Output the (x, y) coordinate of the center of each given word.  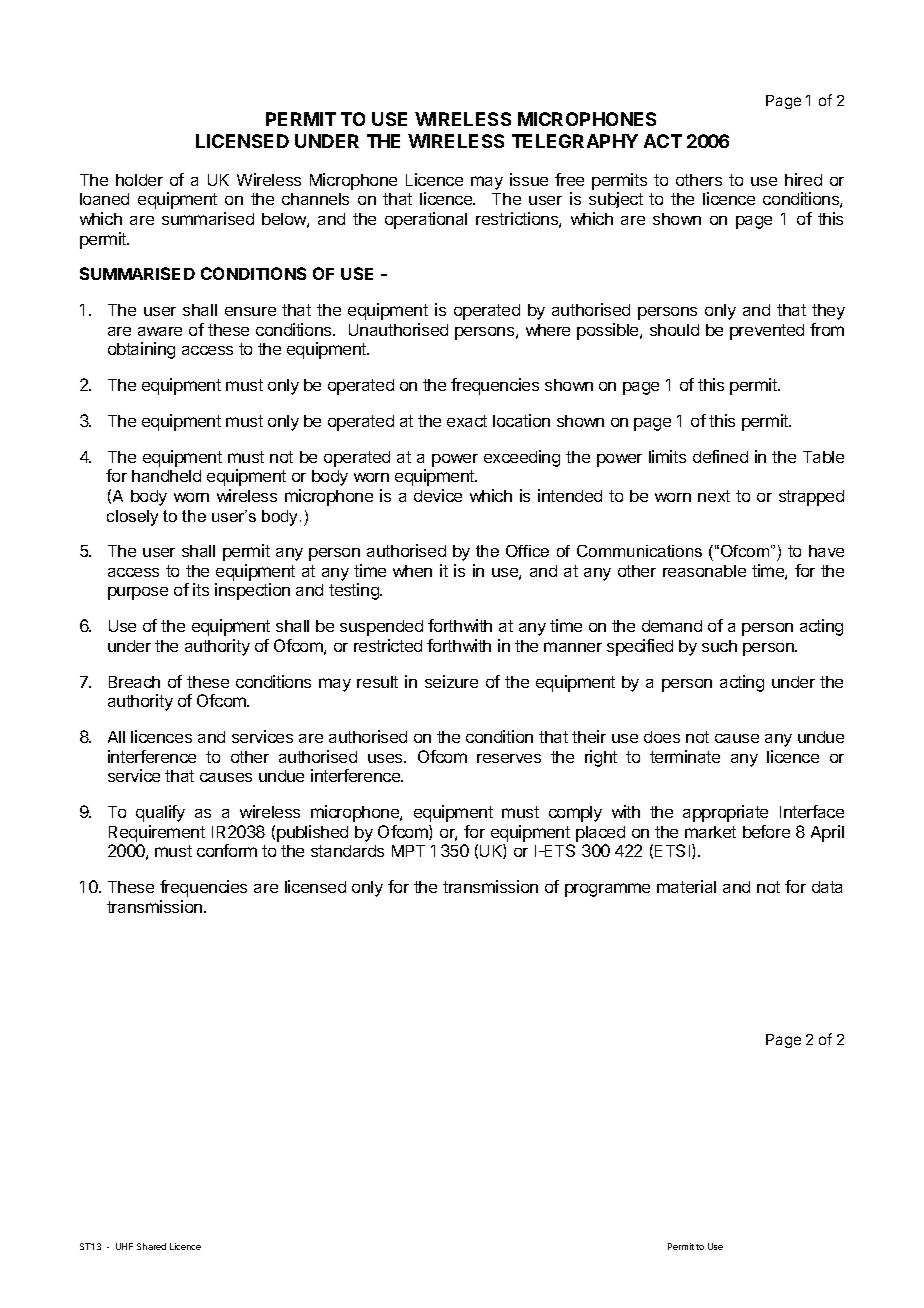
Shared (151, 1246)
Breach (134, 682)
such (719, 646)
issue (529, 179)
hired (803, 179)
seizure (451, 681)
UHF (124, 1246)
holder (139, 180)
